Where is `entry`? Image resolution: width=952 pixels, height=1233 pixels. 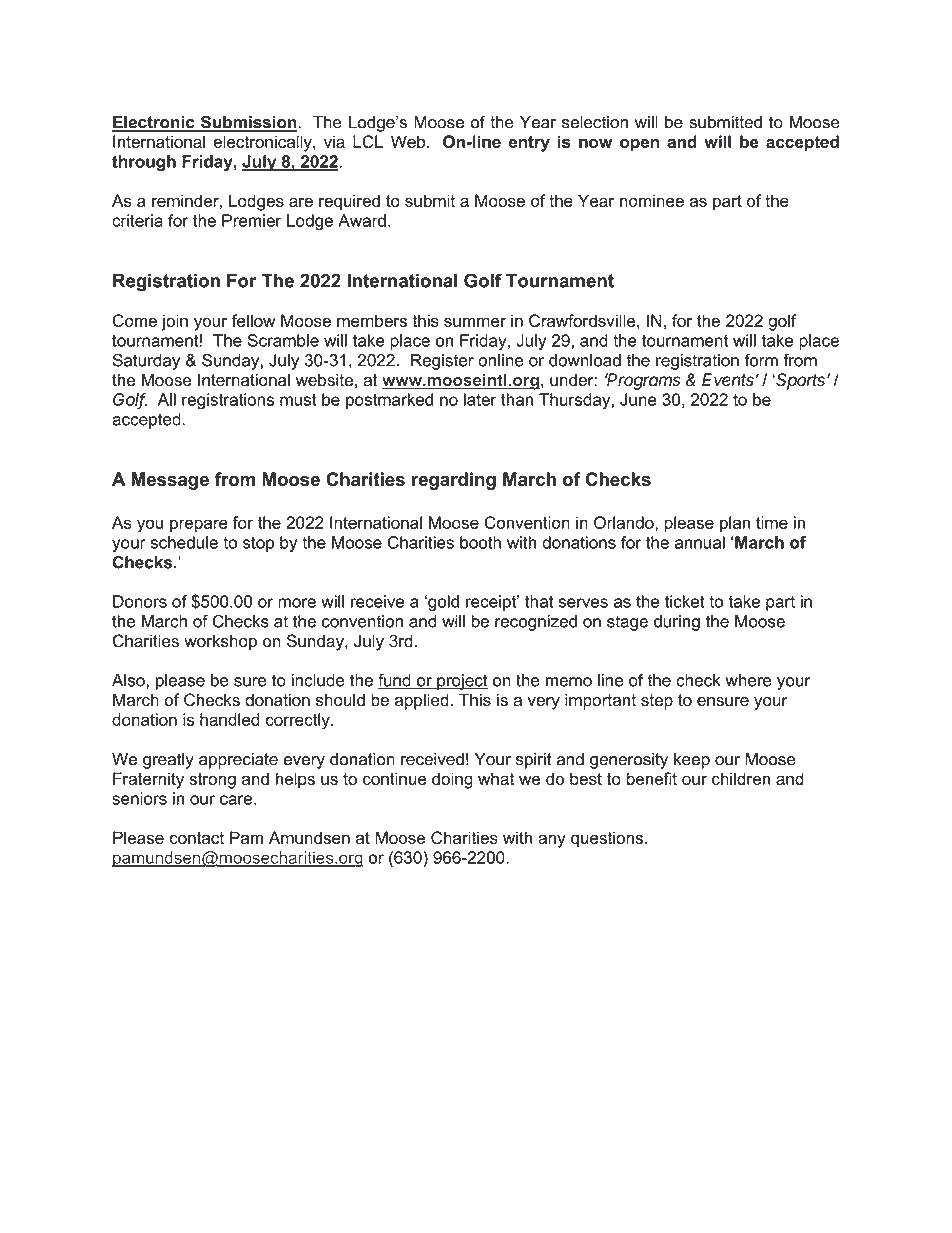 entry is located at coordinates (529, 144).
